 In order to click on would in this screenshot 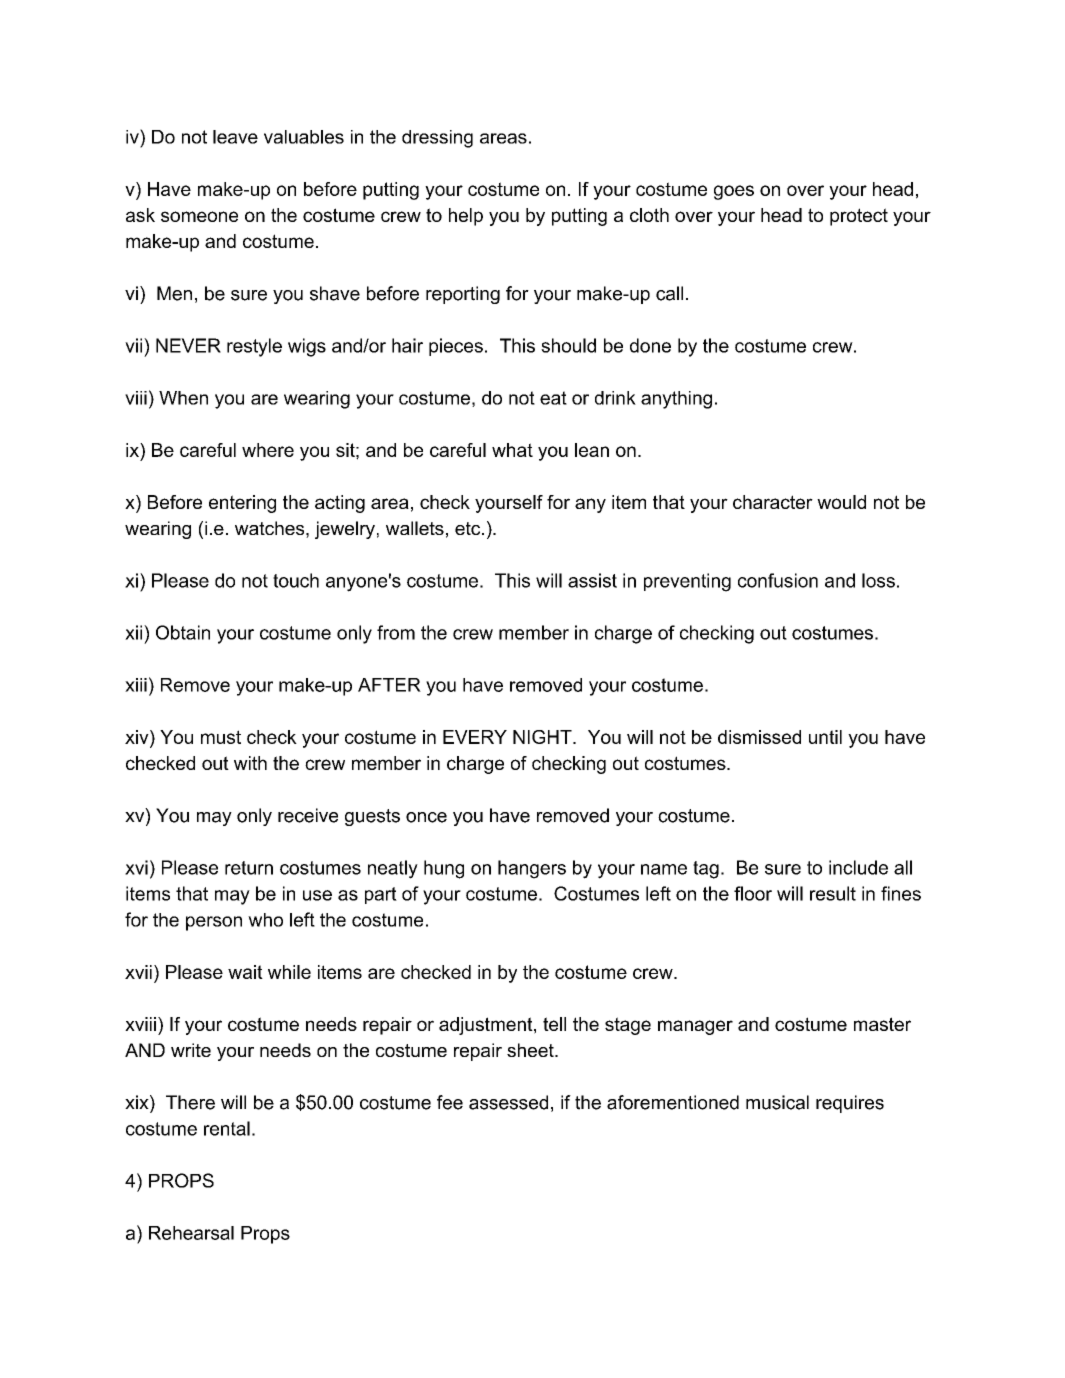, I will do `click(841, 502)`.
